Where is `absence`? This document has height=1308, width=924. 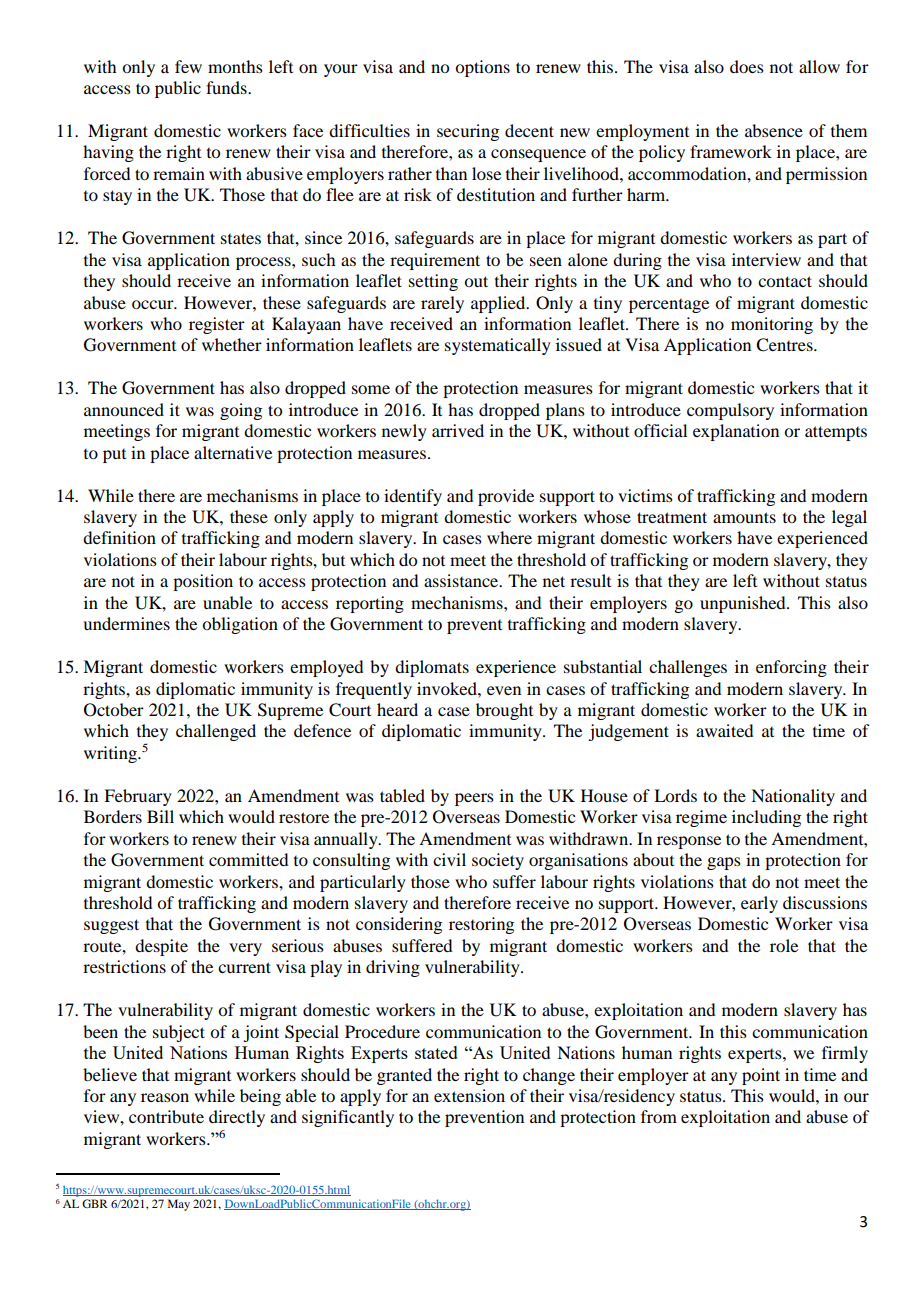
absence is located at coordinates (774, 130).
